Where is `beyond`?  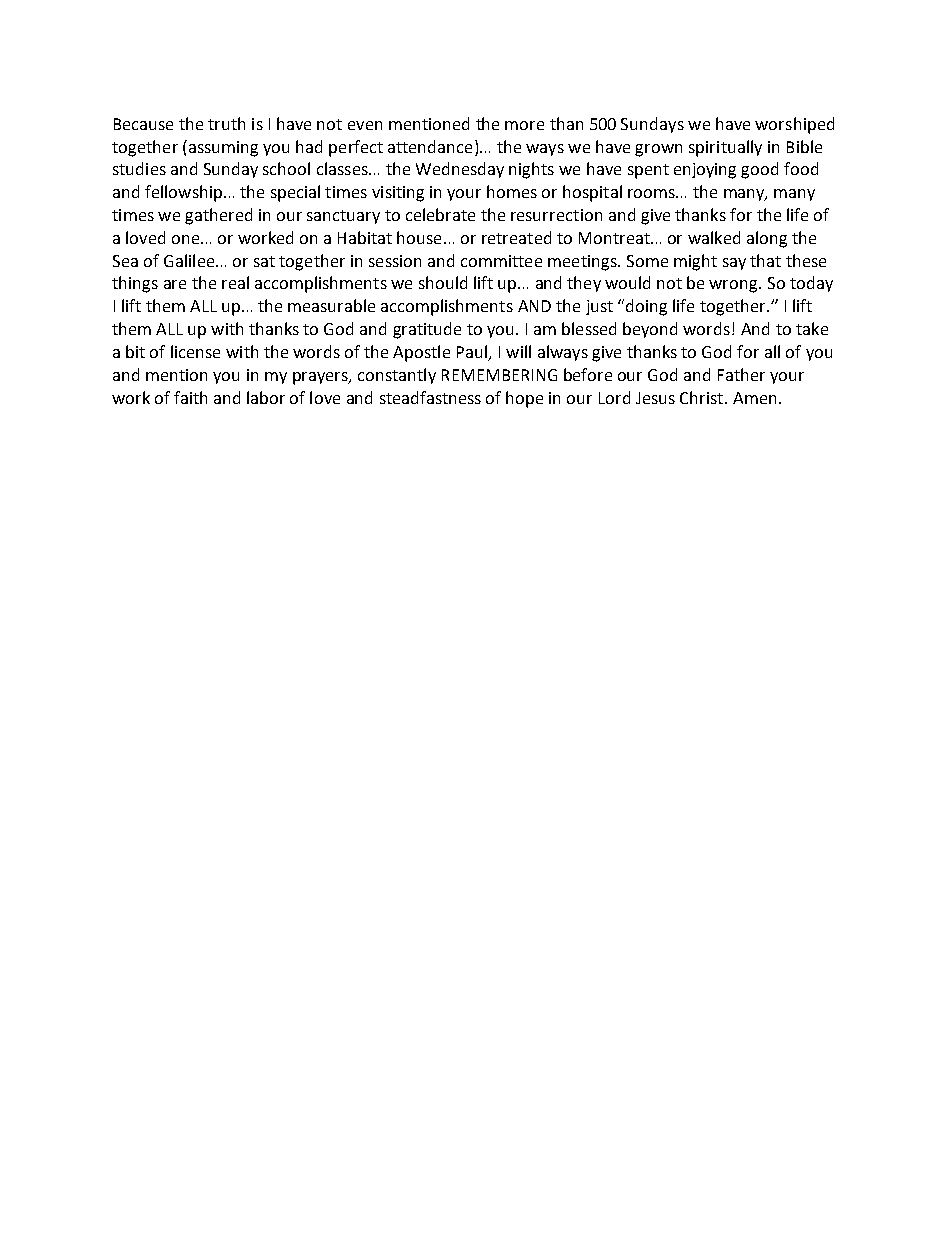 beyond is located at coordinates (650, 330).
